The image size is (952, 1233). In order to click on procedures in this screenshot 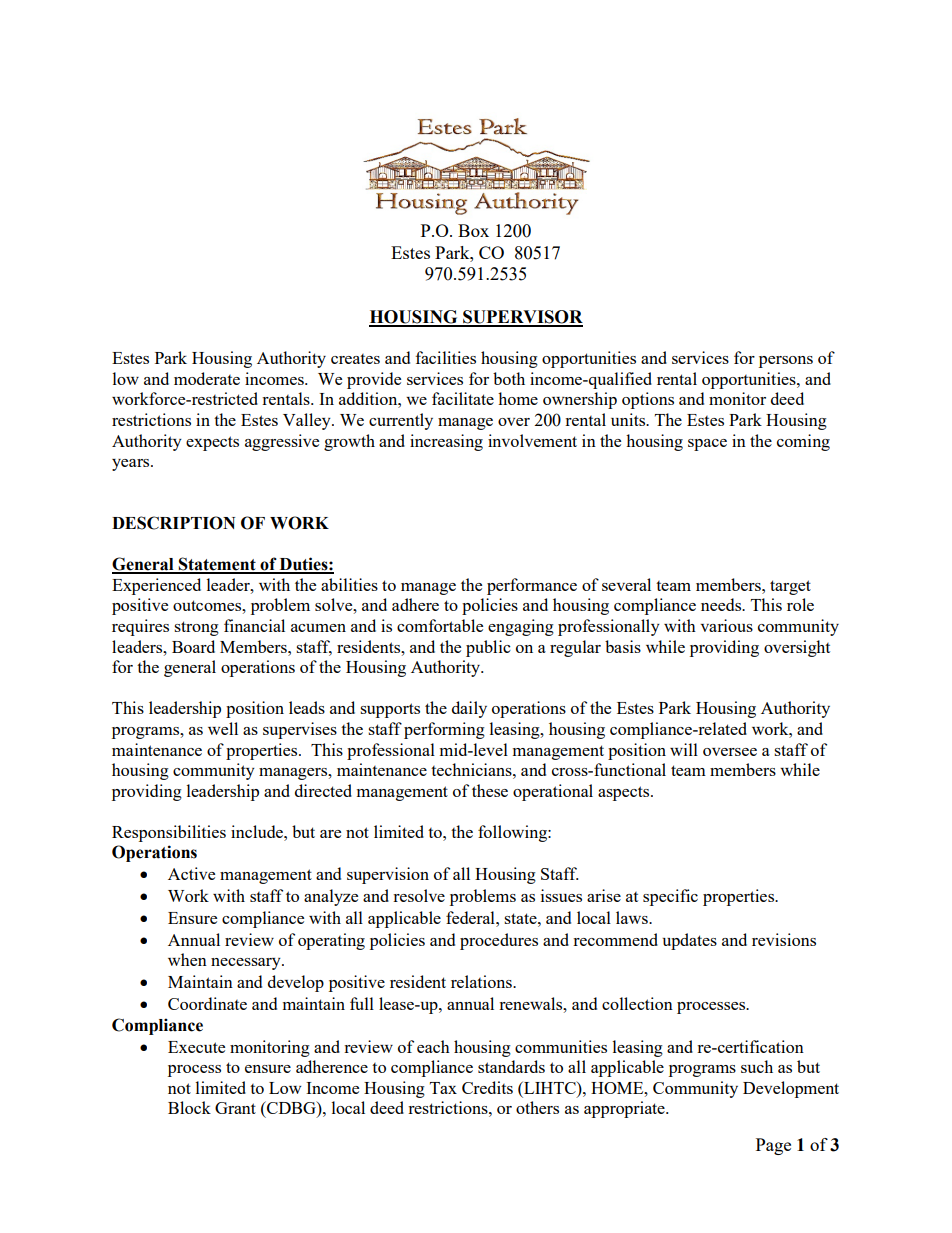, I will do `click(499, 941)`.
